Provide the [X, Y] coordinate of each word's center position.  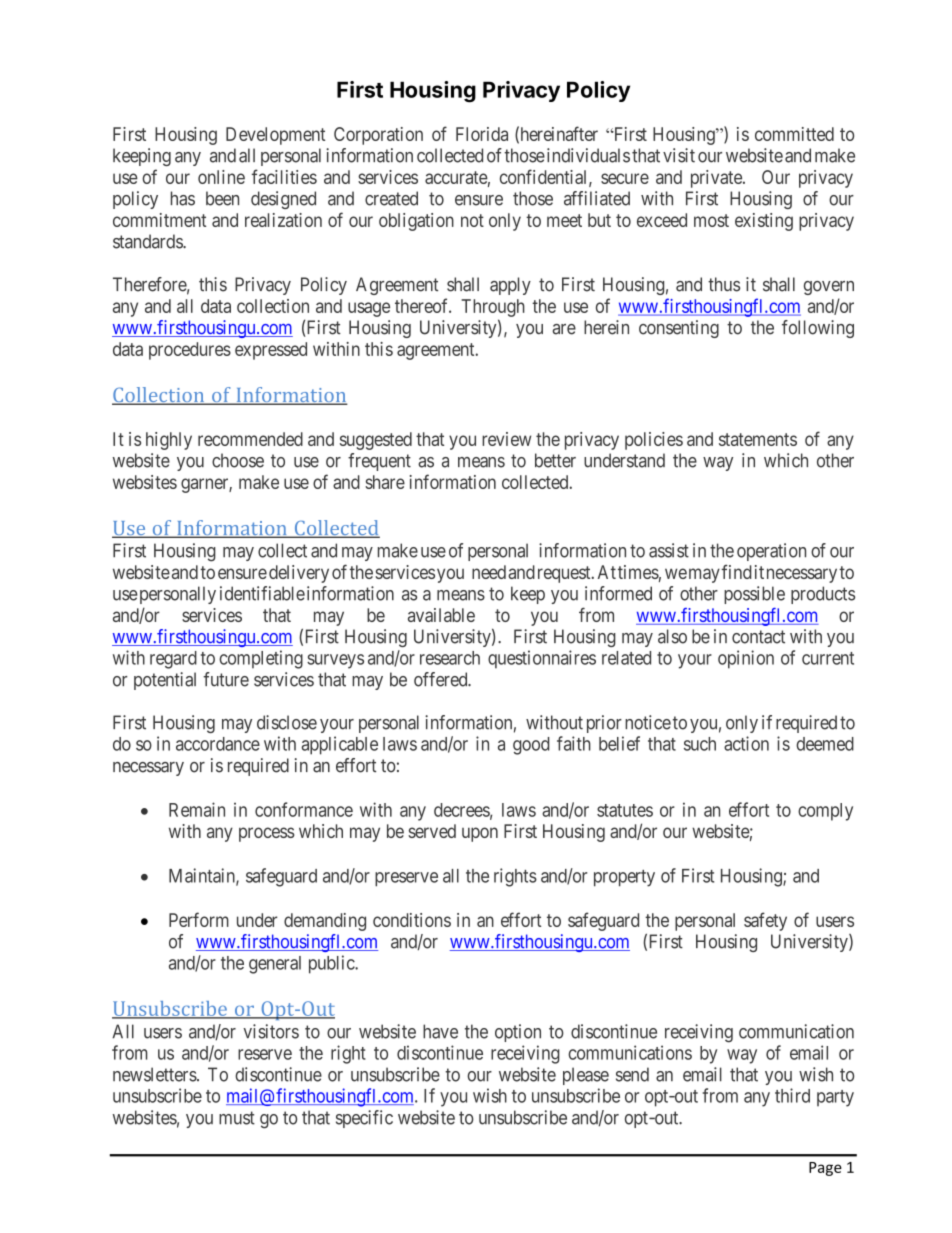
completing [261, 659]
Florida [482, 134]
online [221, 177]
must [237, 1118]
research [450, 658]
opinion [746, 659]
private [717, 179]
